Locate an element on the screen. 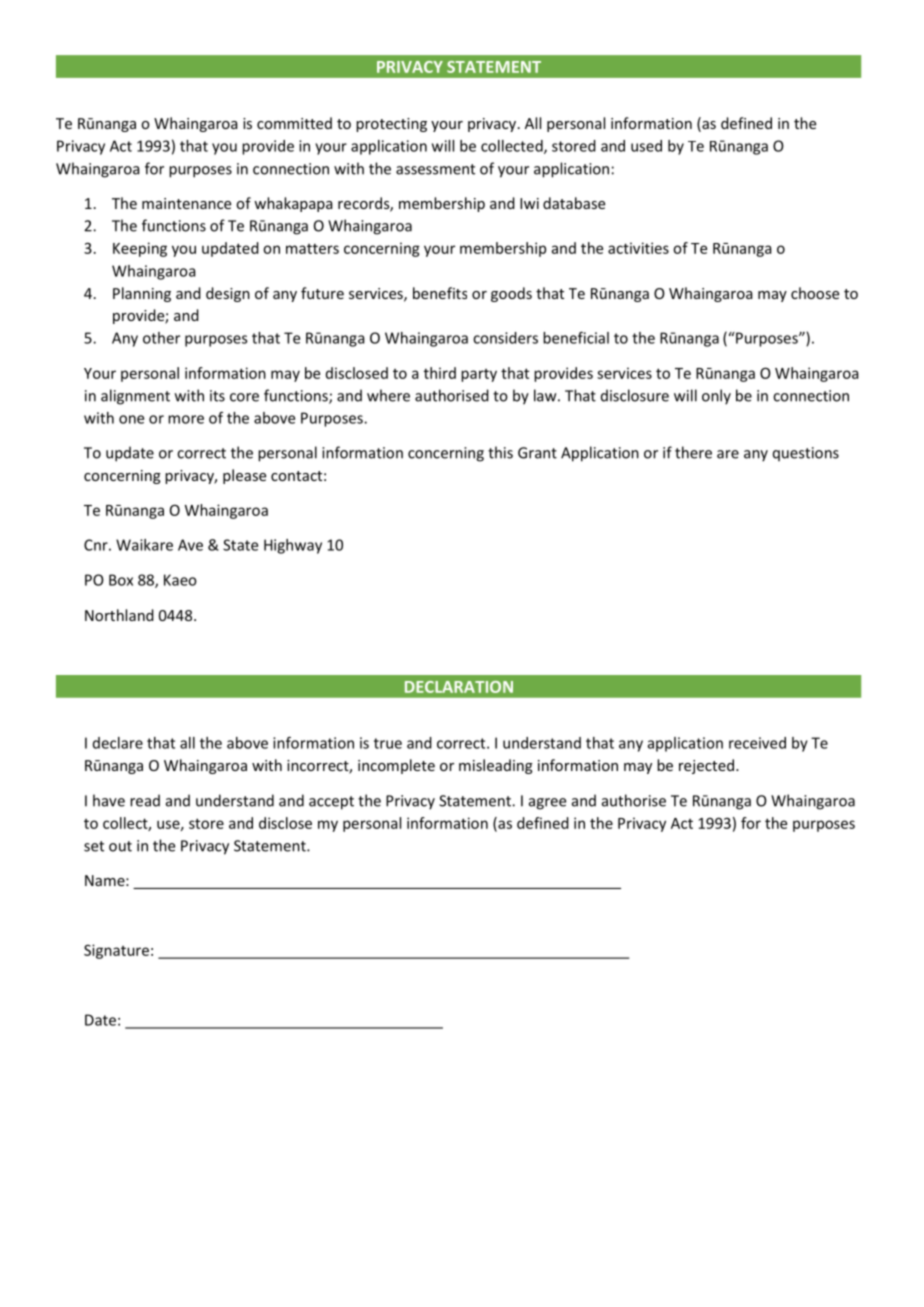 This screenshot has height=1307, width=924. Box is located at coordinates (121, 580).
